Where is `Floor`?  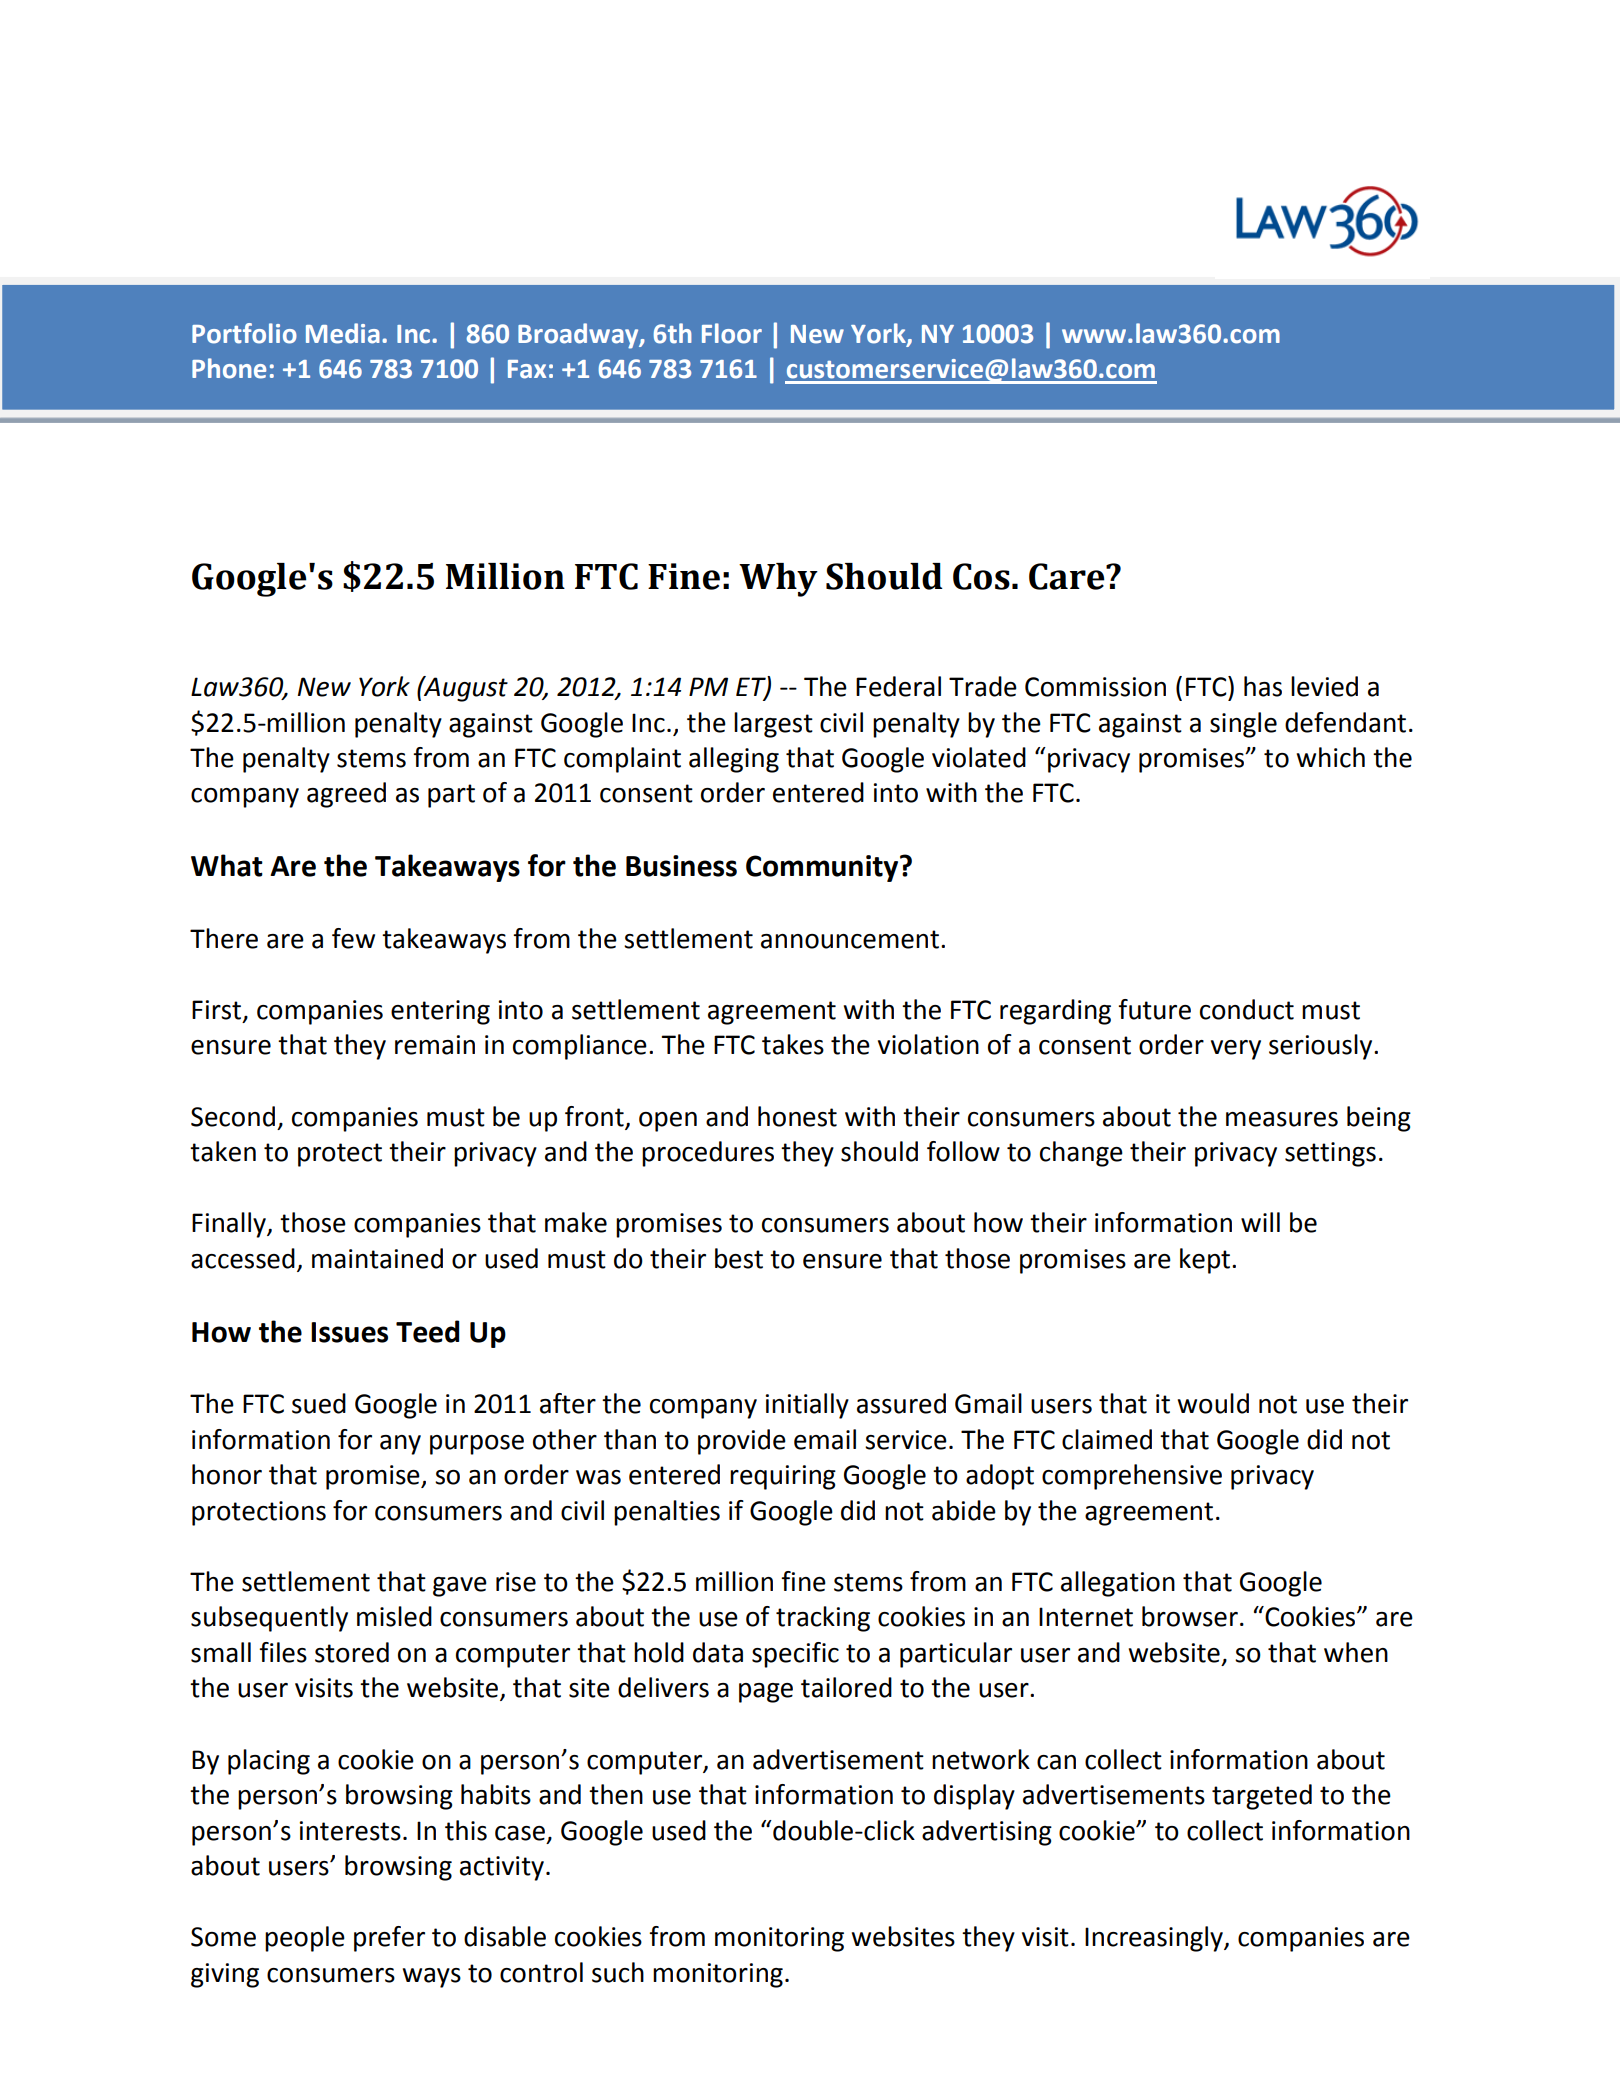
Floor is located at coordinates (732, 333).
